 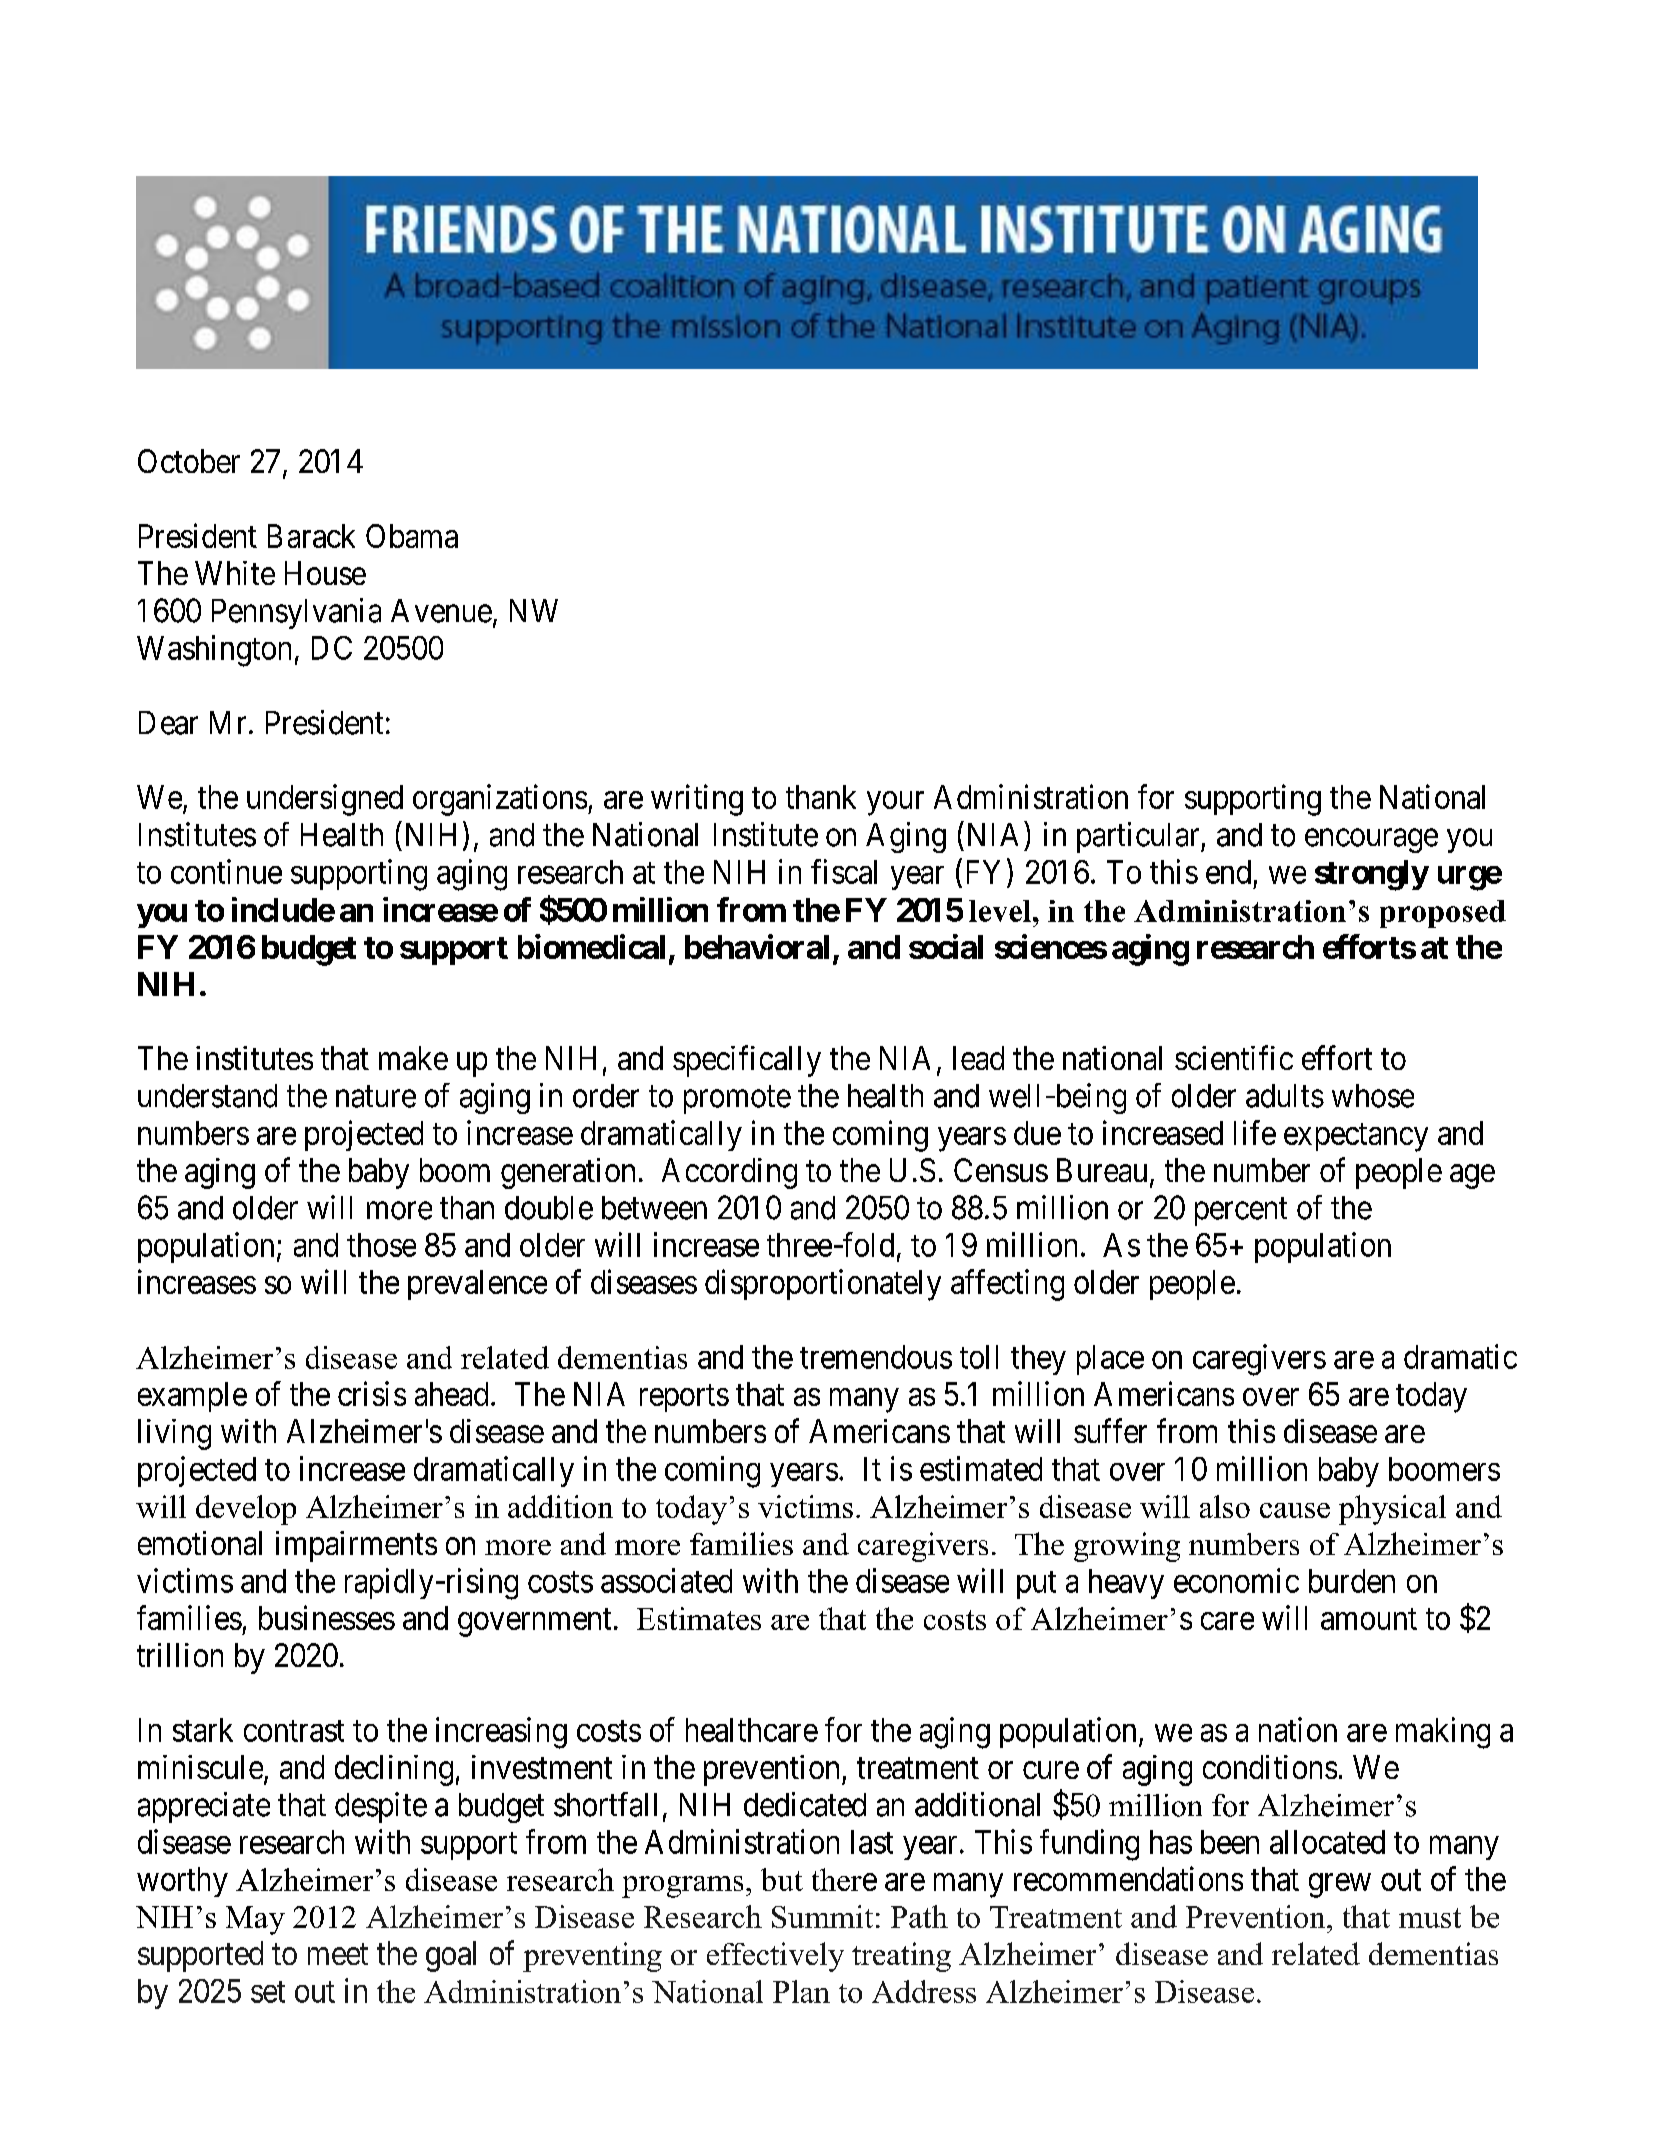 What do you see at coordinates (338, 1954) in the screenshot?
I see `meet` at bounding box center [338, 1954].
